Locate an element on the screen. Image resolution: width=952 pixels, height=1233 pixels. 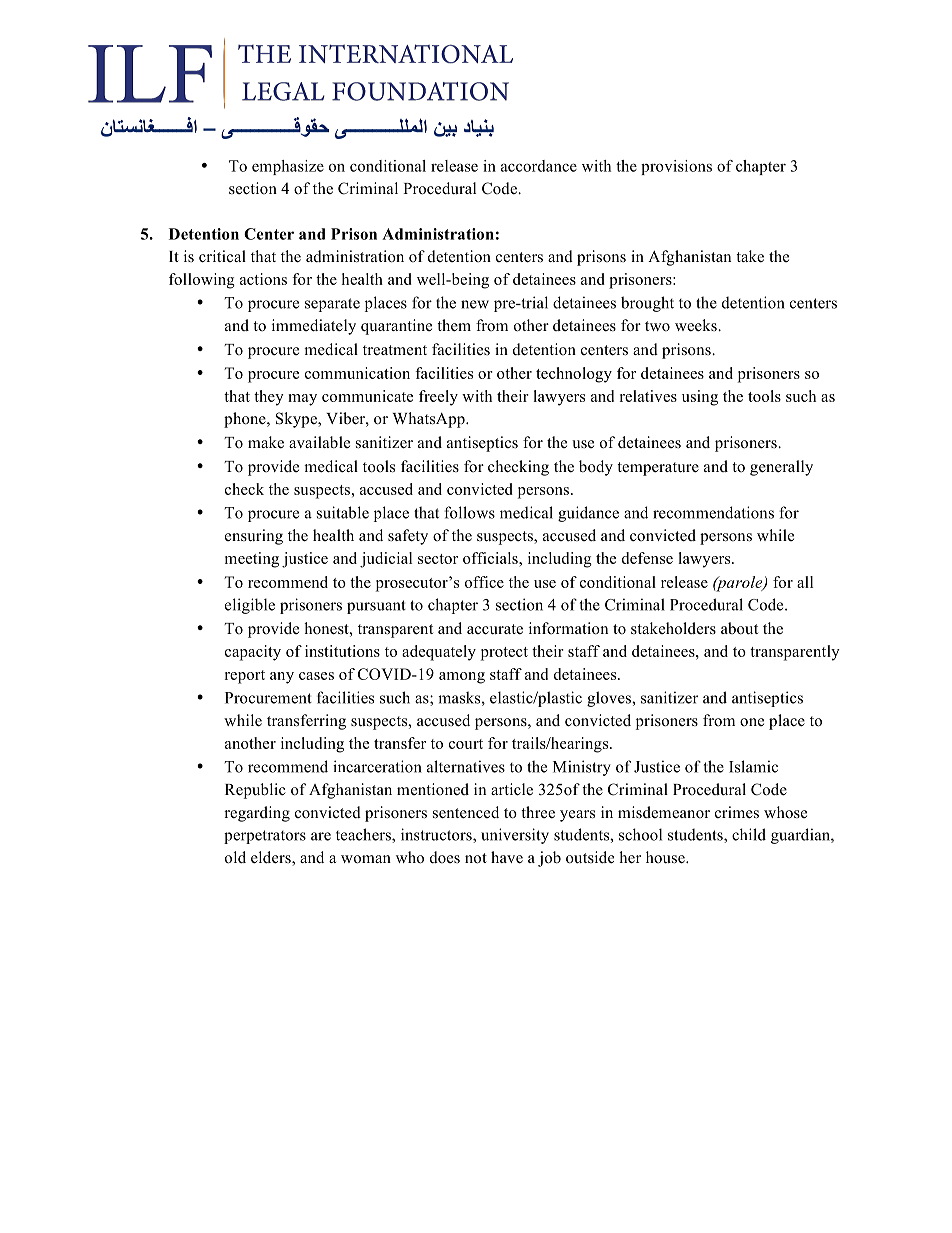
meeting is located at coordinates (252, 560).
